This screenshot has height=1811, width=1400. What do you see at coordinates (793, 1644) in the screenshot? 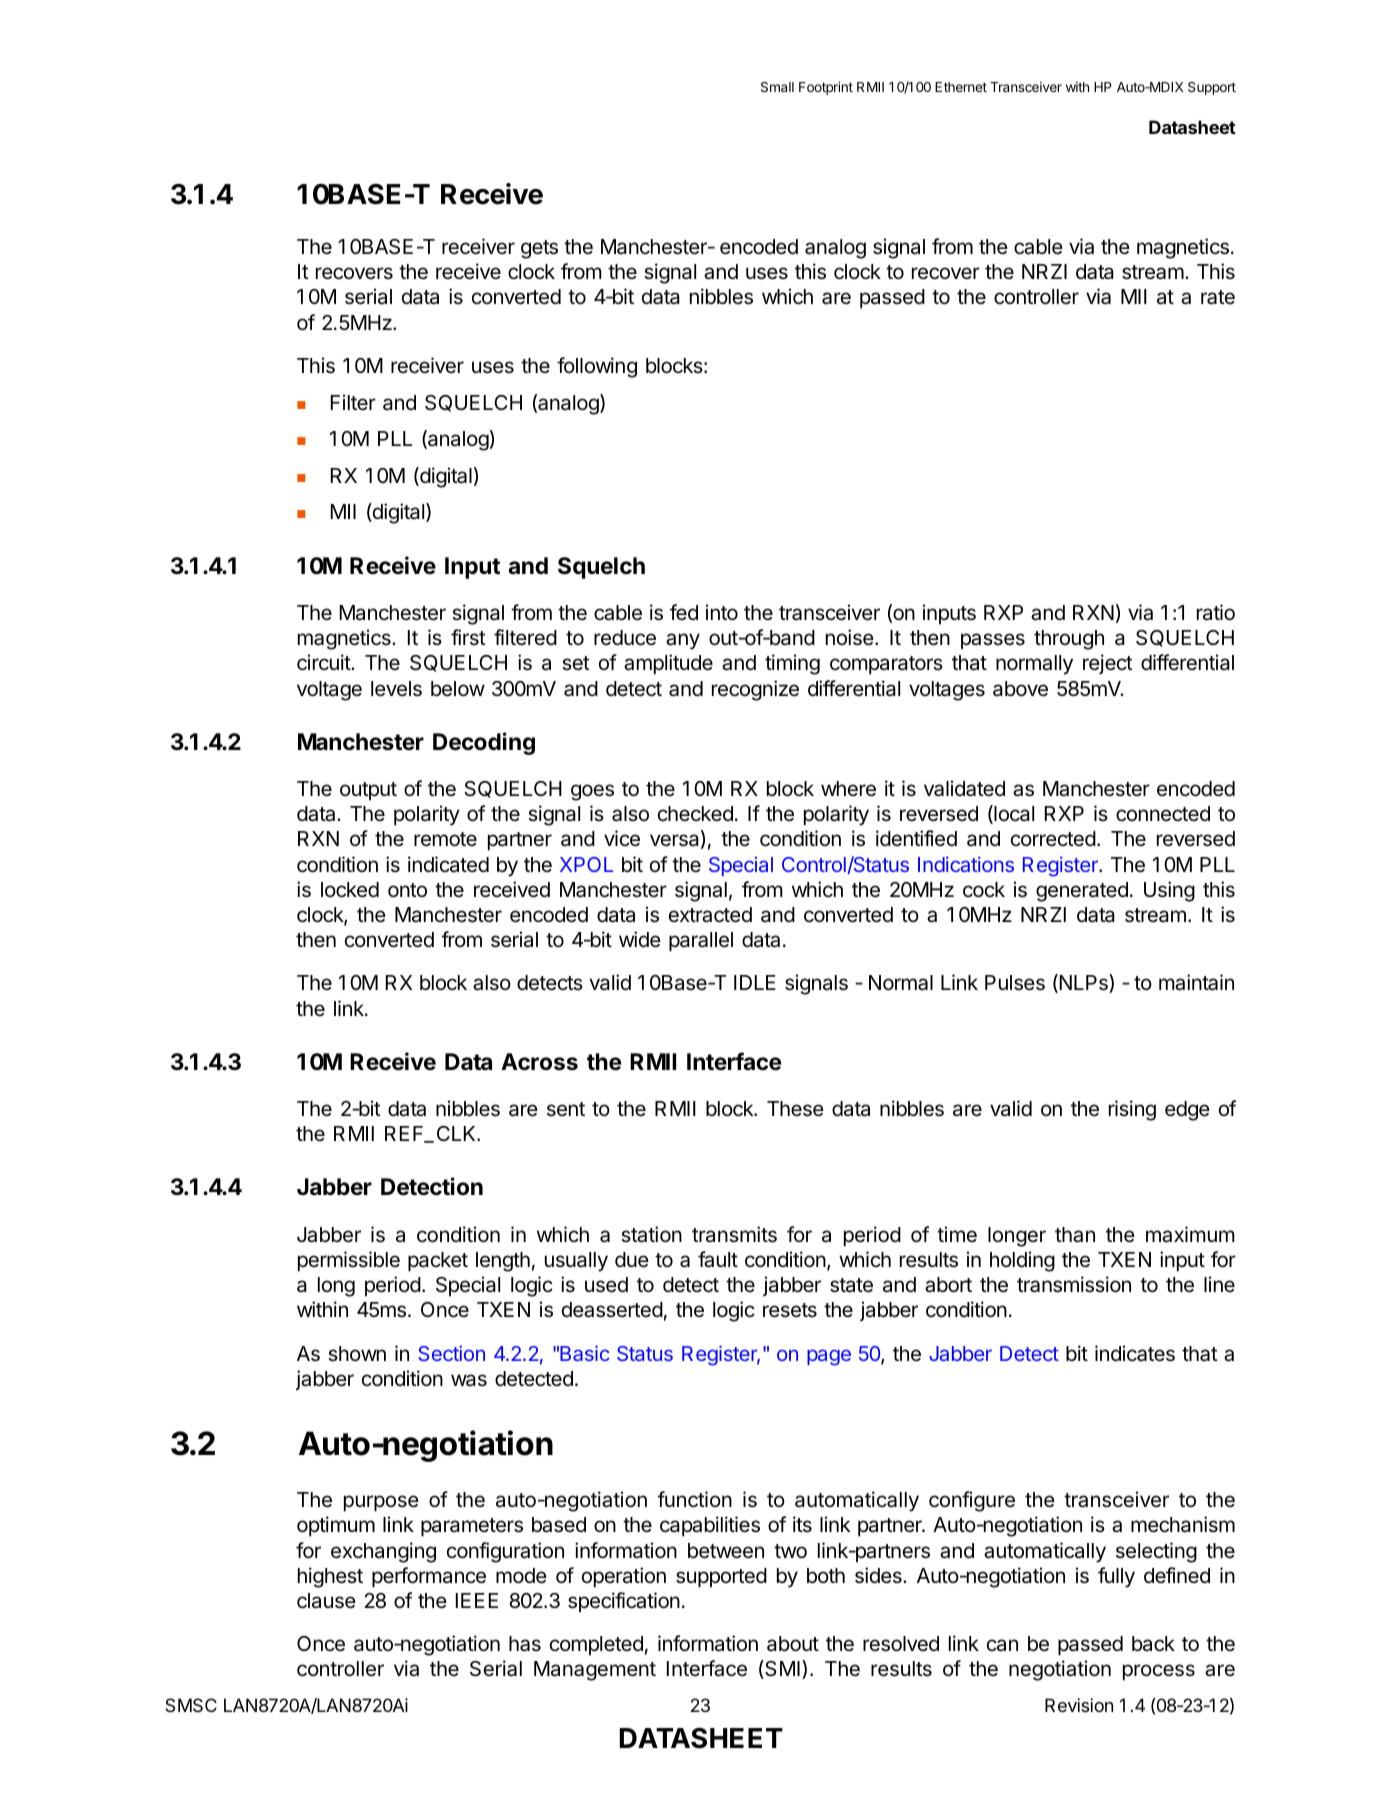
I see `about` at bounding box center [793, 1644].
